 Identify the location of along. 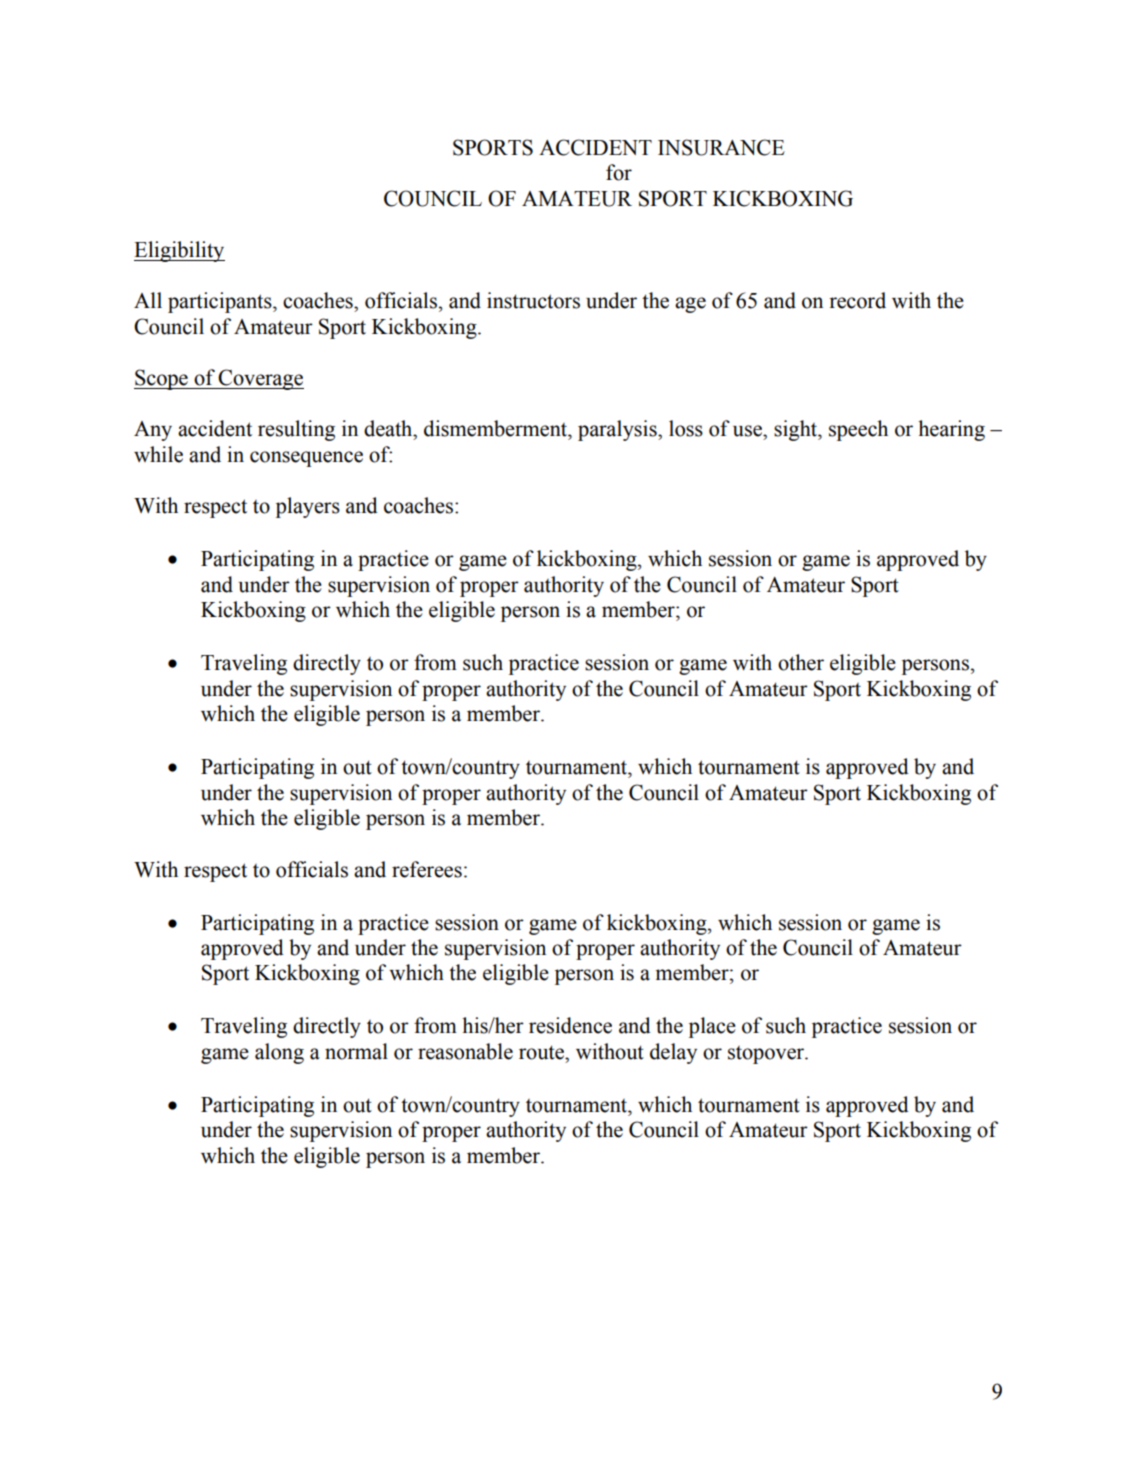
(279, 1053).
